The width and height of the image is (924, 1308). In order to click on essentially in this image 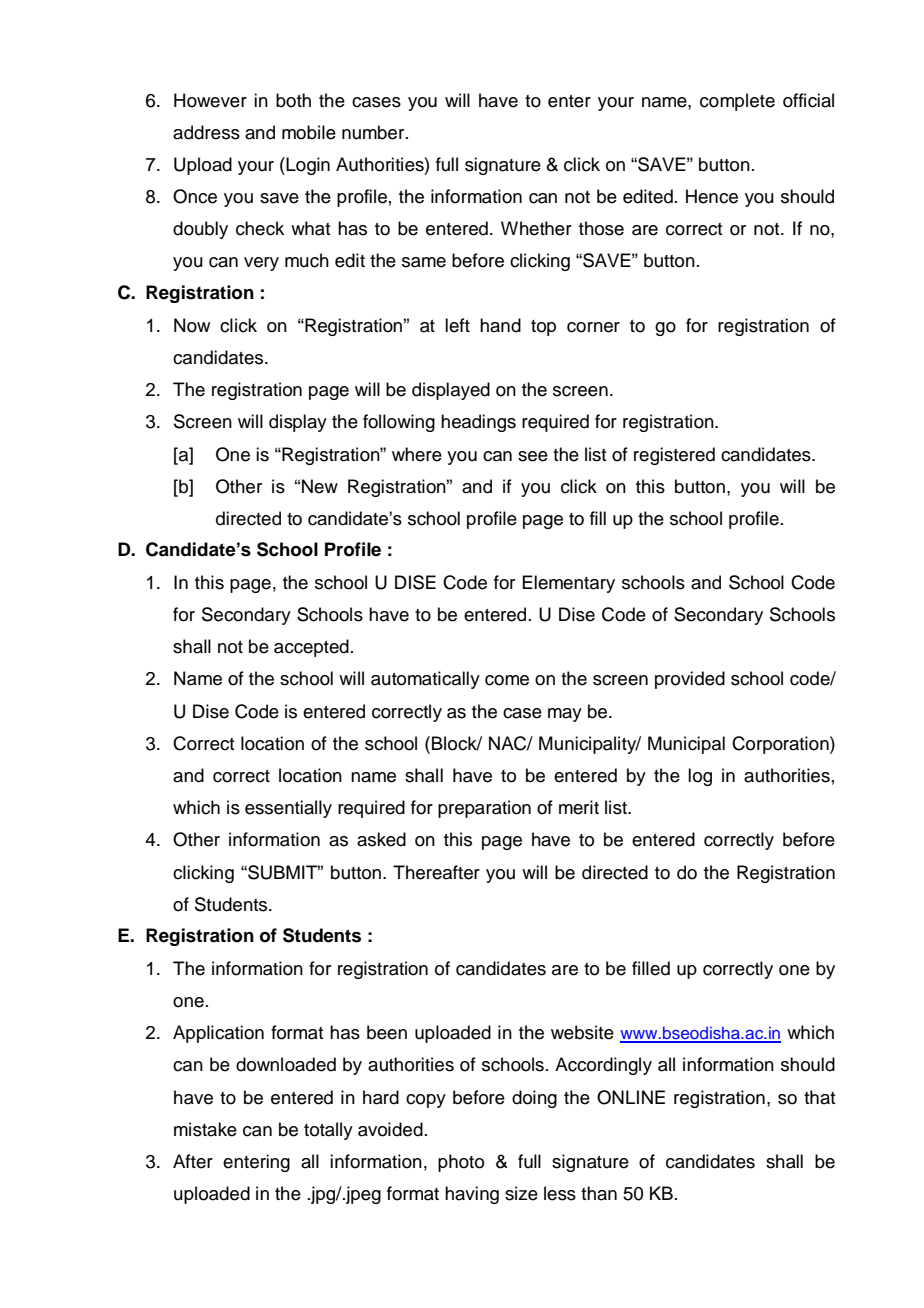, I will do `click(288, 809)`.
